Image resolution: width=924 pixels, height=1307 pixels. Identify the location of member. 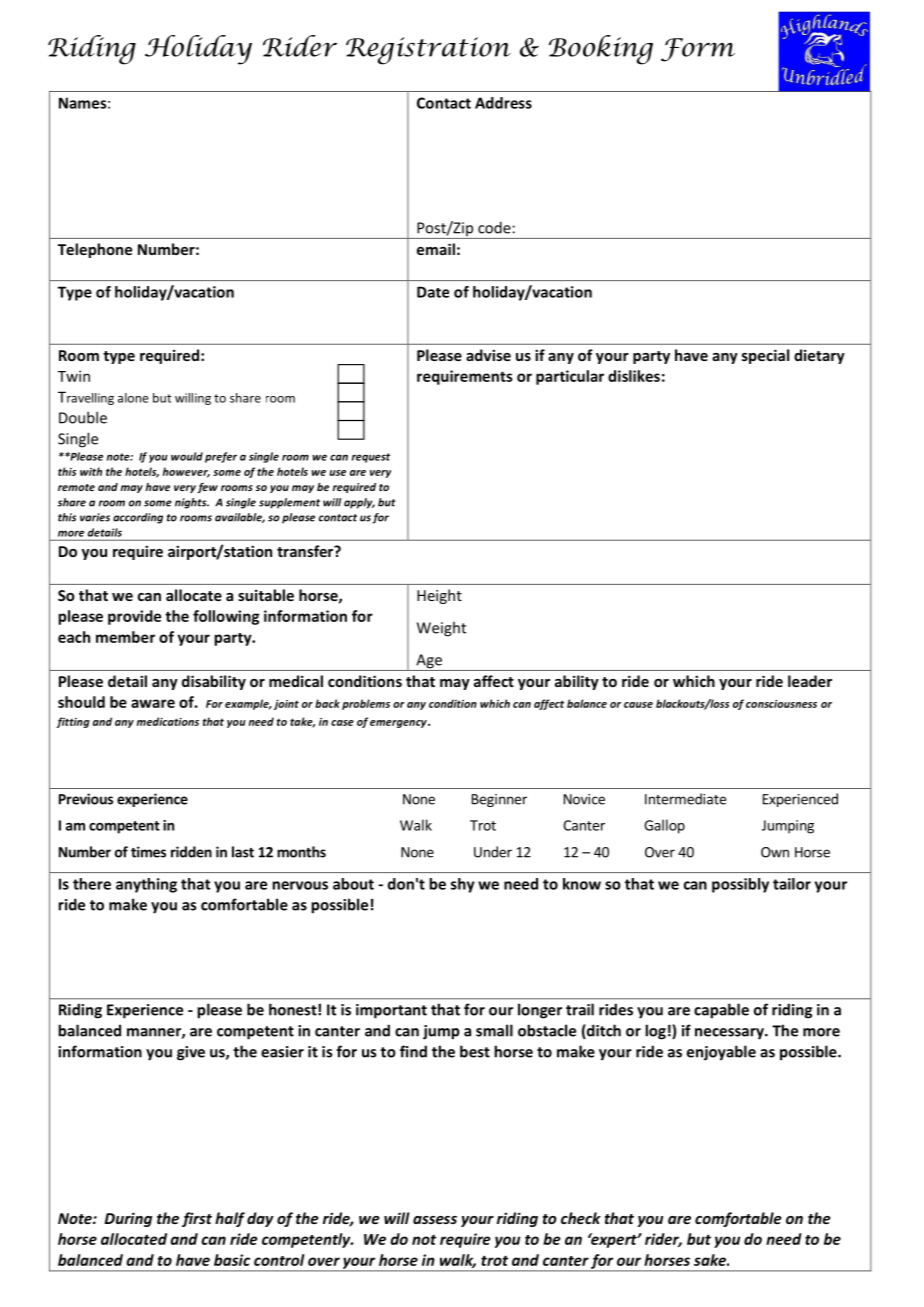
(125, 637).
